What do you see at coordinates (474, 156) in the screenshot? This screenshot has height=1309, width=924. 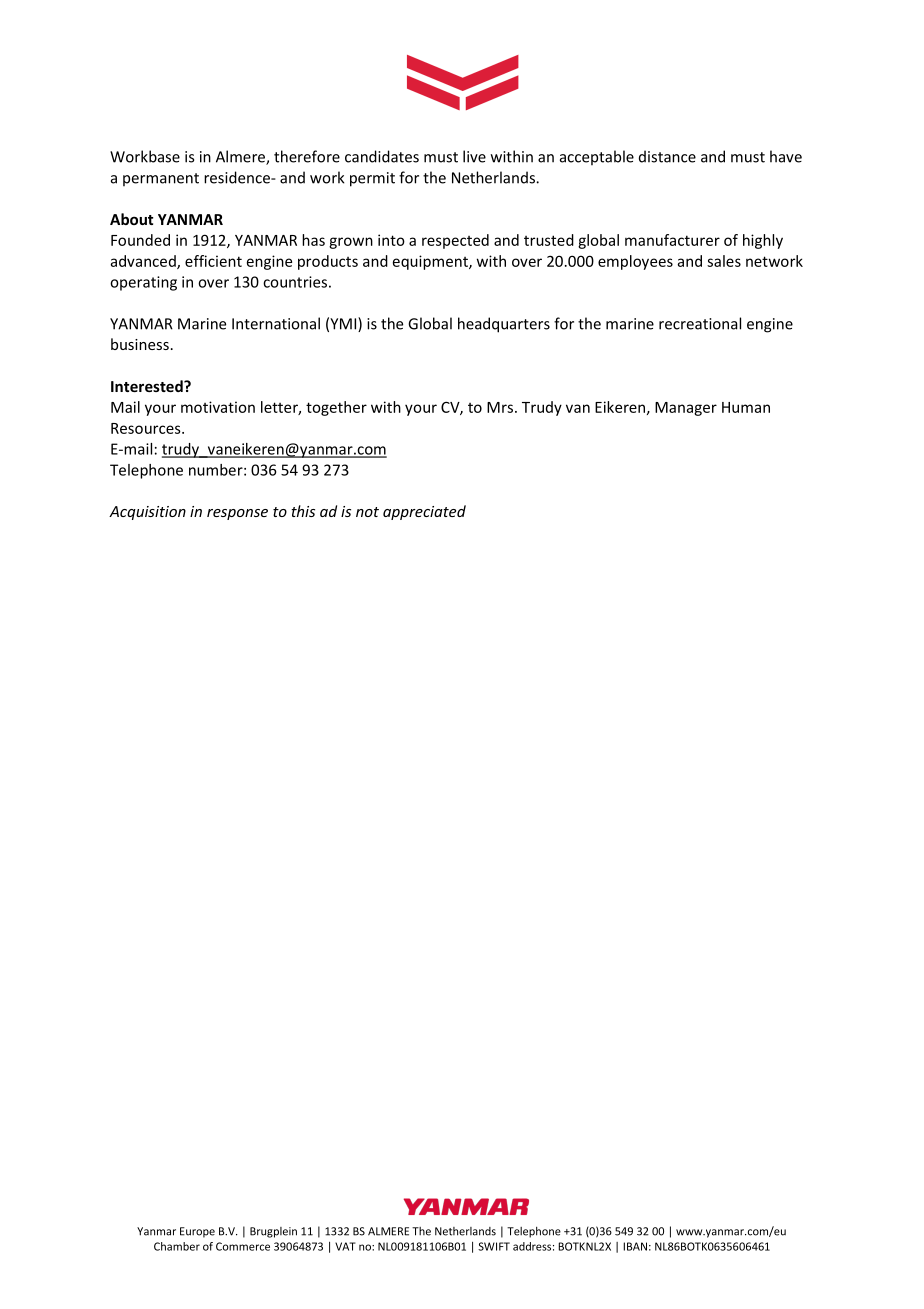 I see `live` at bounding box center [474, 156].
